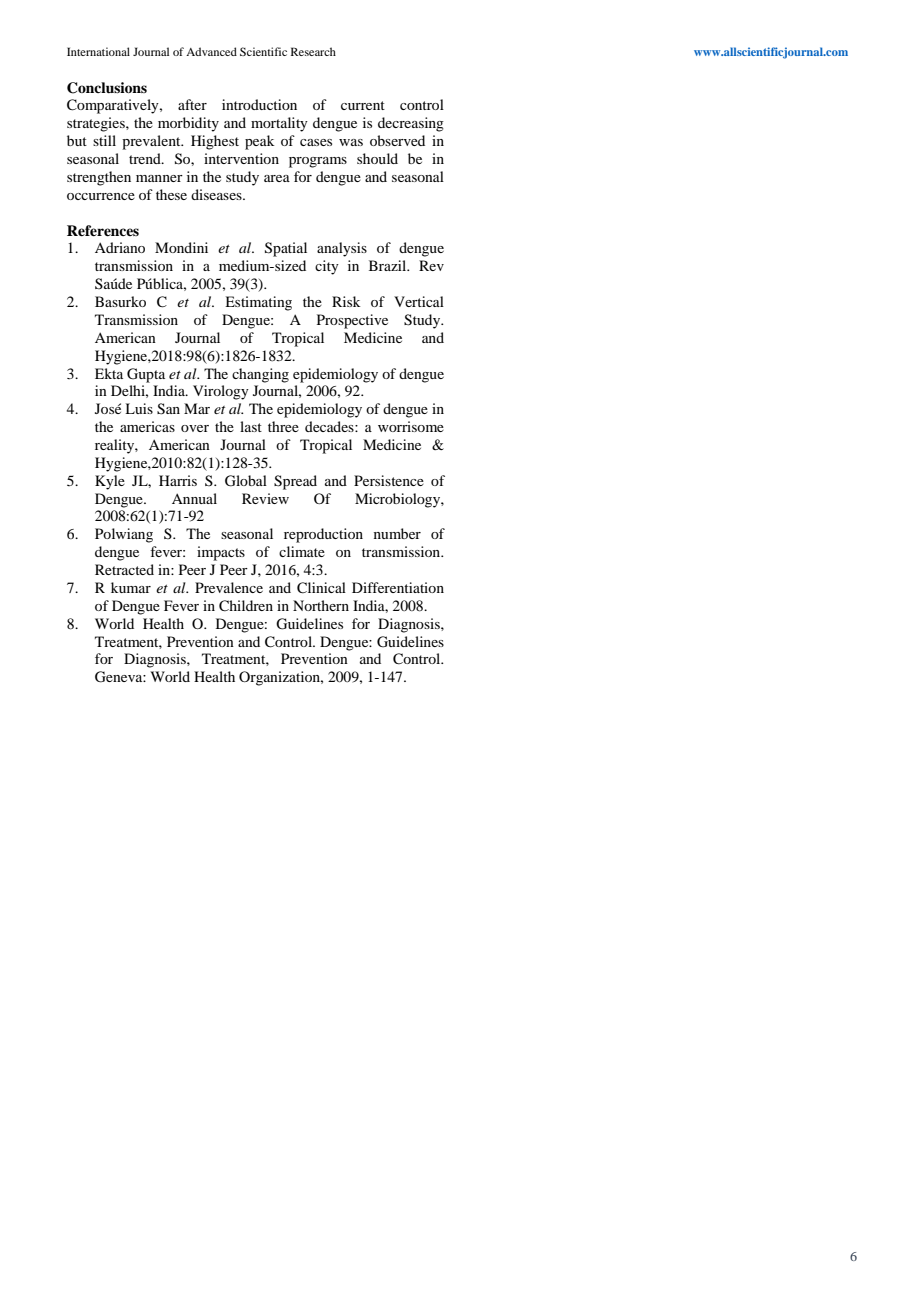  Describe the element at coordinates (211, 51) in the screenshot. I see `Advanced` at that location.
